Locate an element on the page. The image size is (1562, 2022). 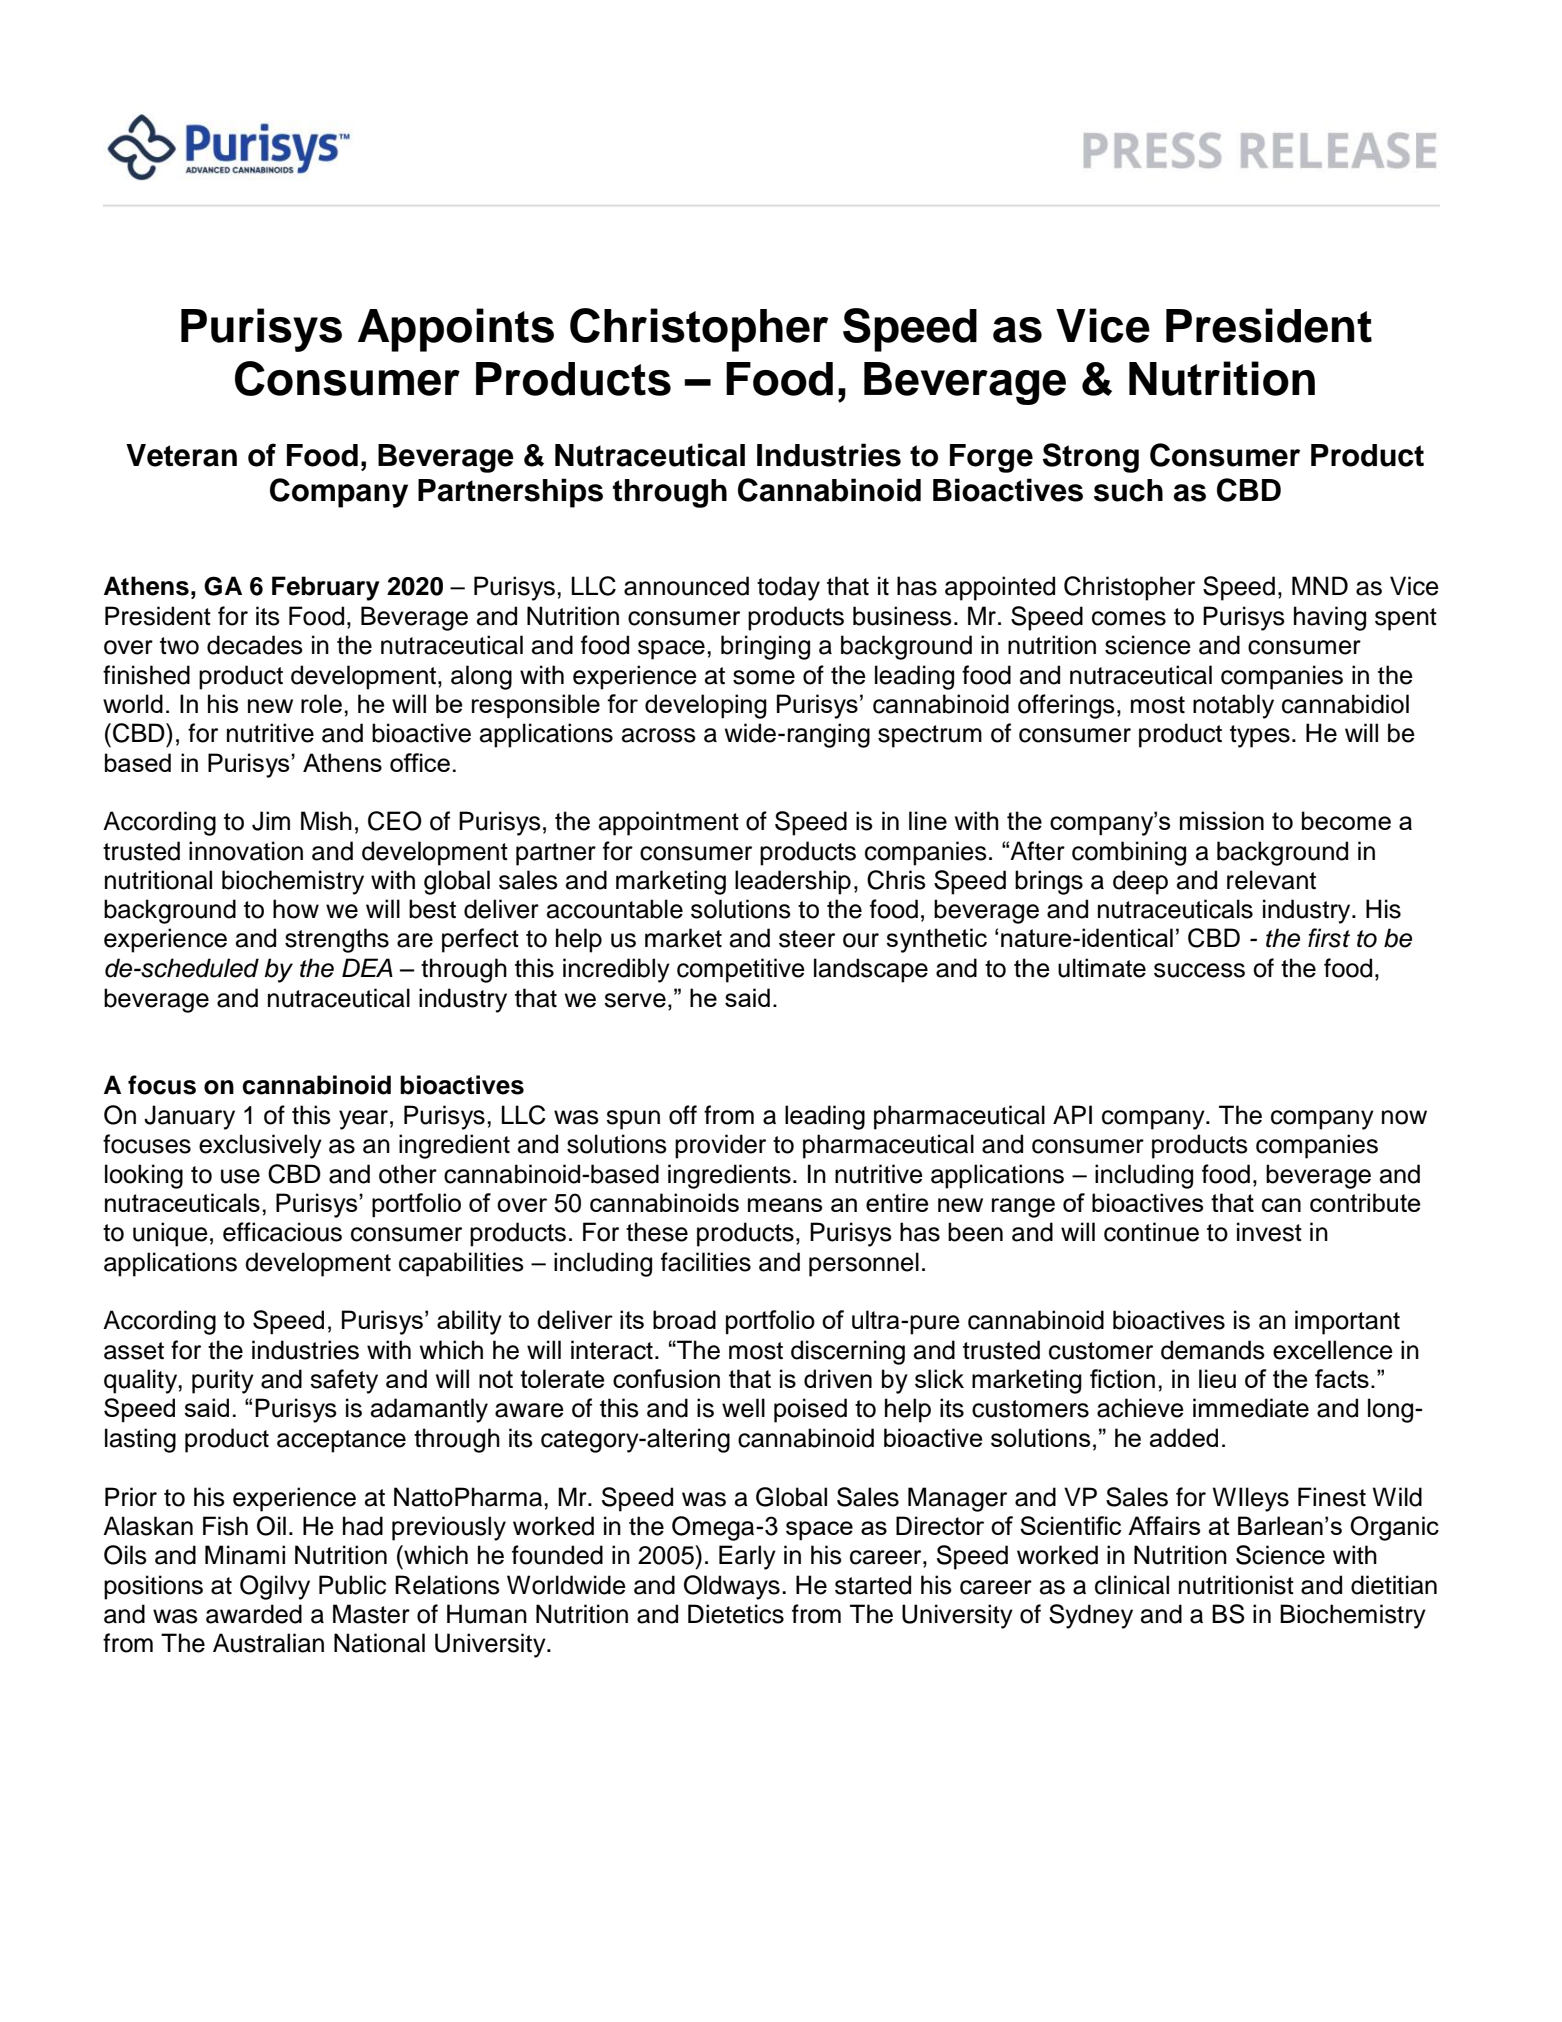
Strong is located at coordinates (1091, 458).
